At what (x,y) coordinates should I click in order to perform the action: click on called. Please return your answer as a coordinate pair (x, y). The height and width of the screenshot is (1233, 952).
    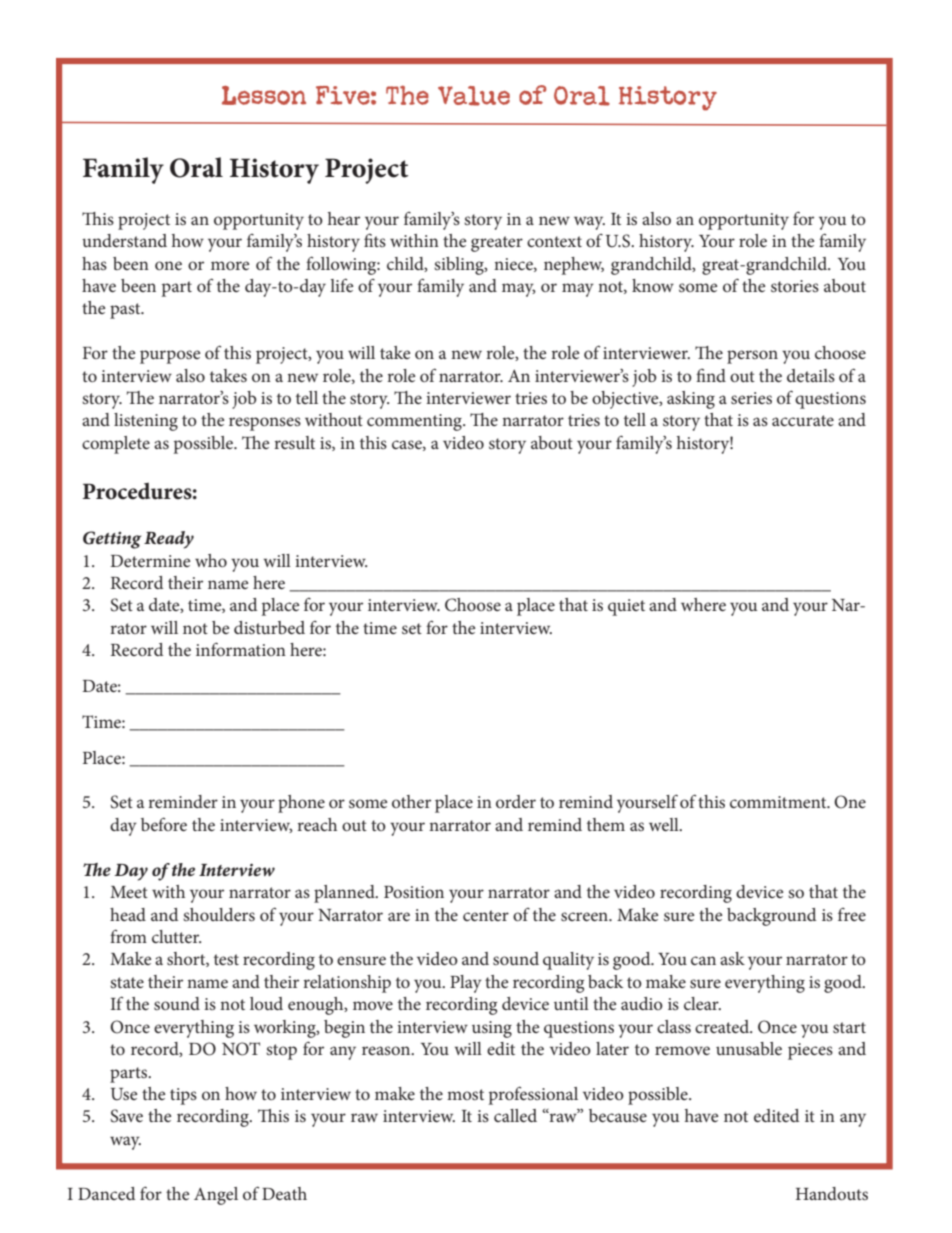
    Looking at the image, I should click on (515, 1115).
